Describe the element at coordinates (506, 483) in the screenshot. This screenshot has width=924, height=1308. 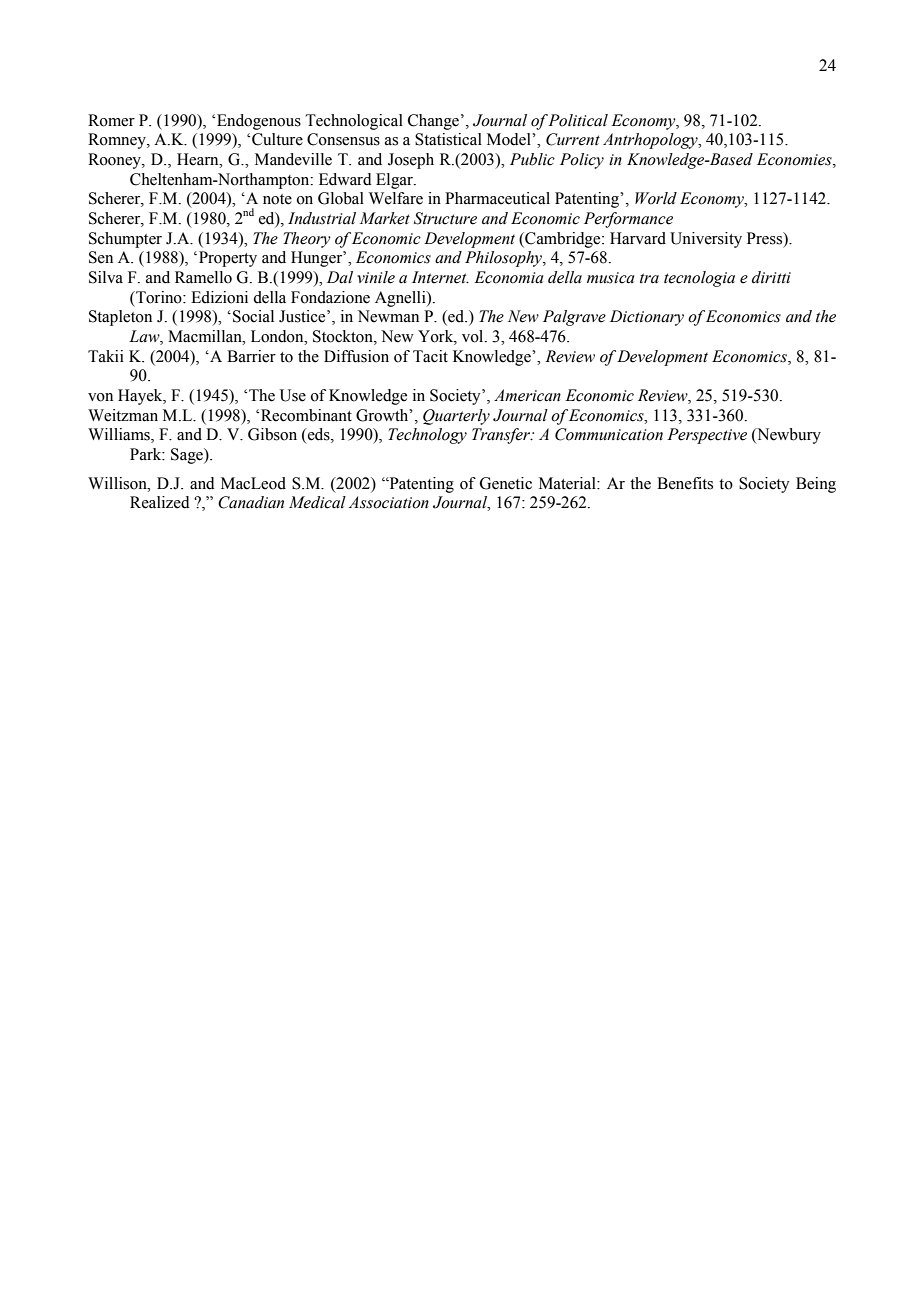
I see `Genetic` at that location.
